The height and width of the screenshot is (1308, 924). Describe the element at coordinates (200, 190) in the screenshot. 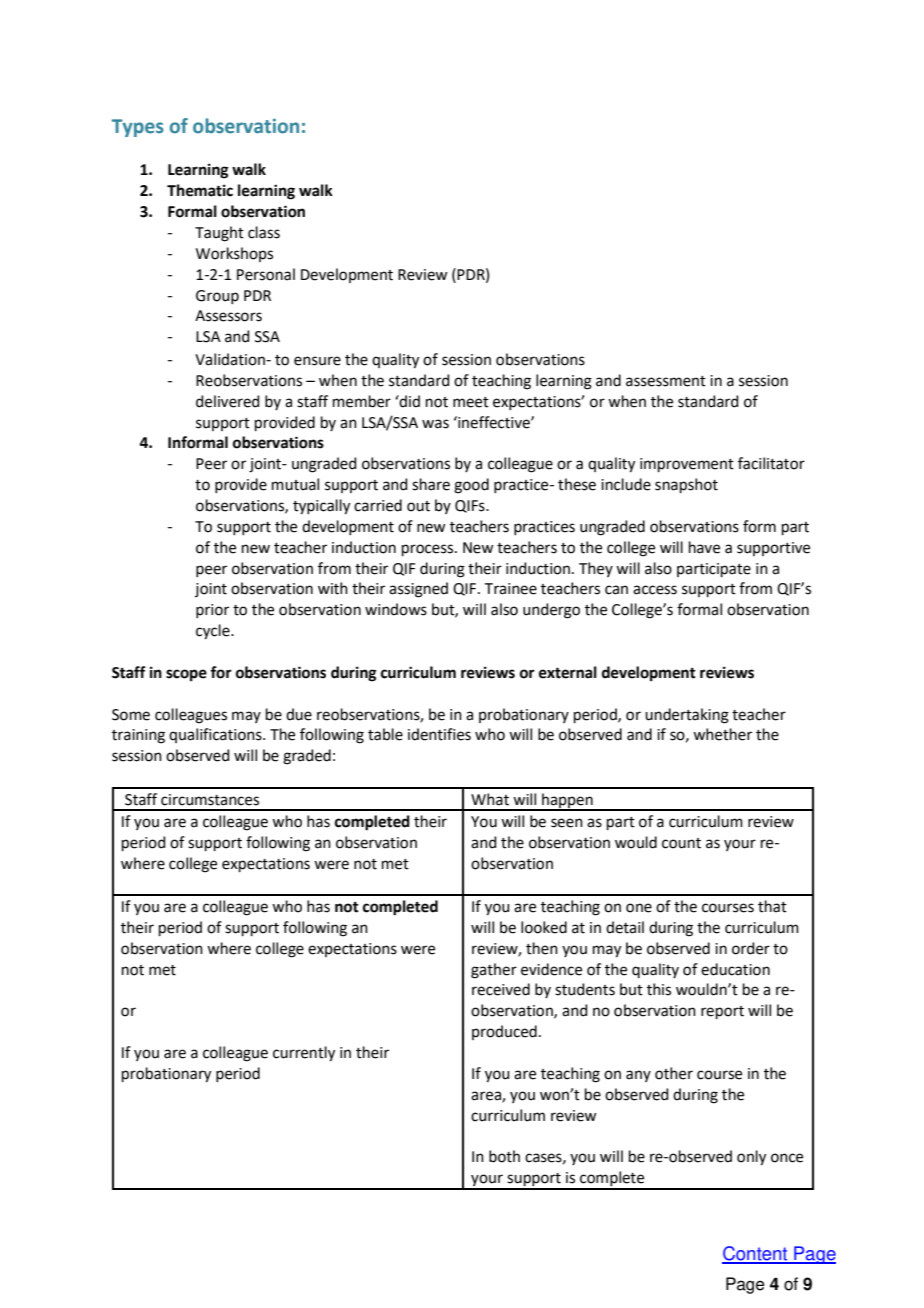

I see `Thematic` at that location.
